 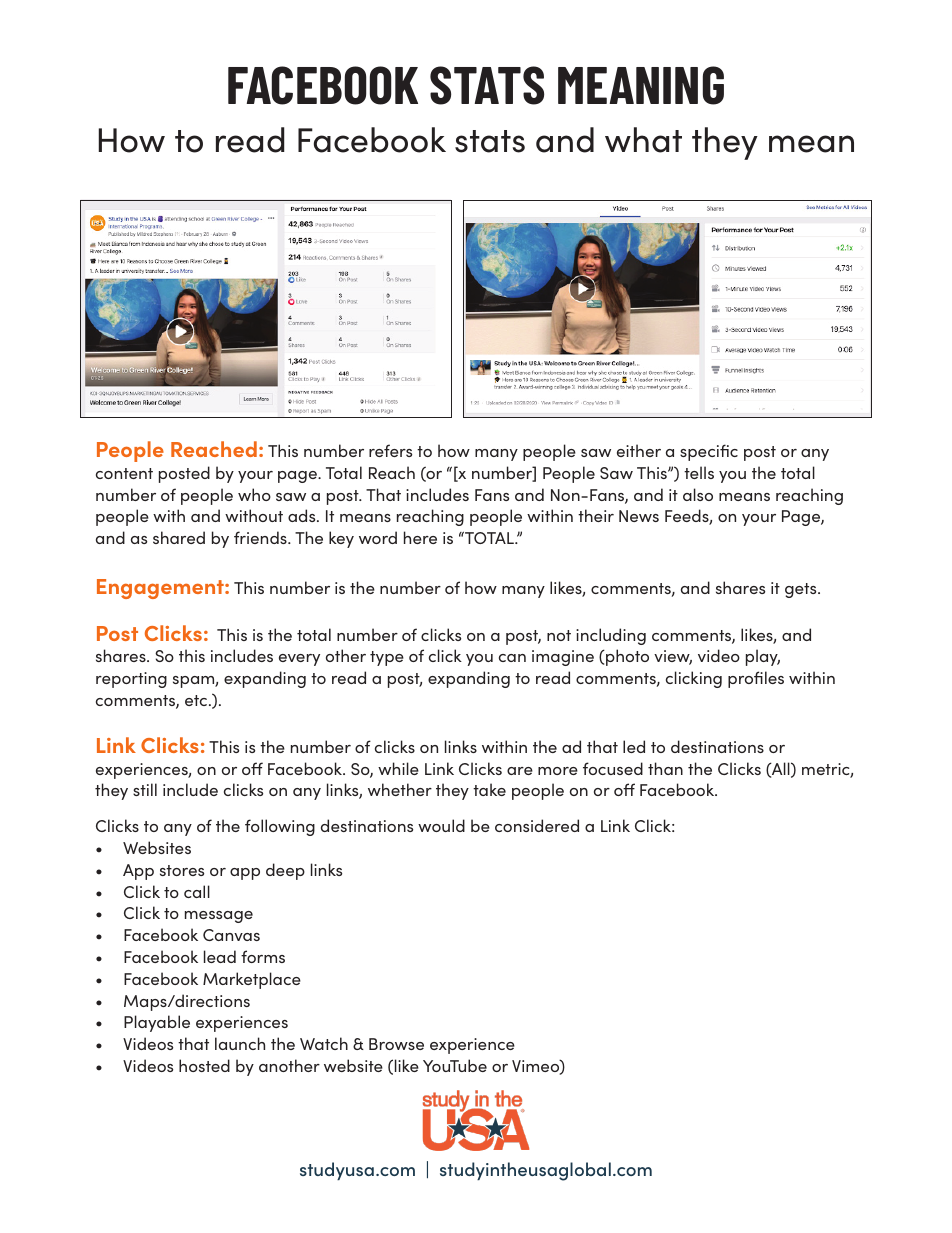 I want to click on here, so click(x=420, y=537).
